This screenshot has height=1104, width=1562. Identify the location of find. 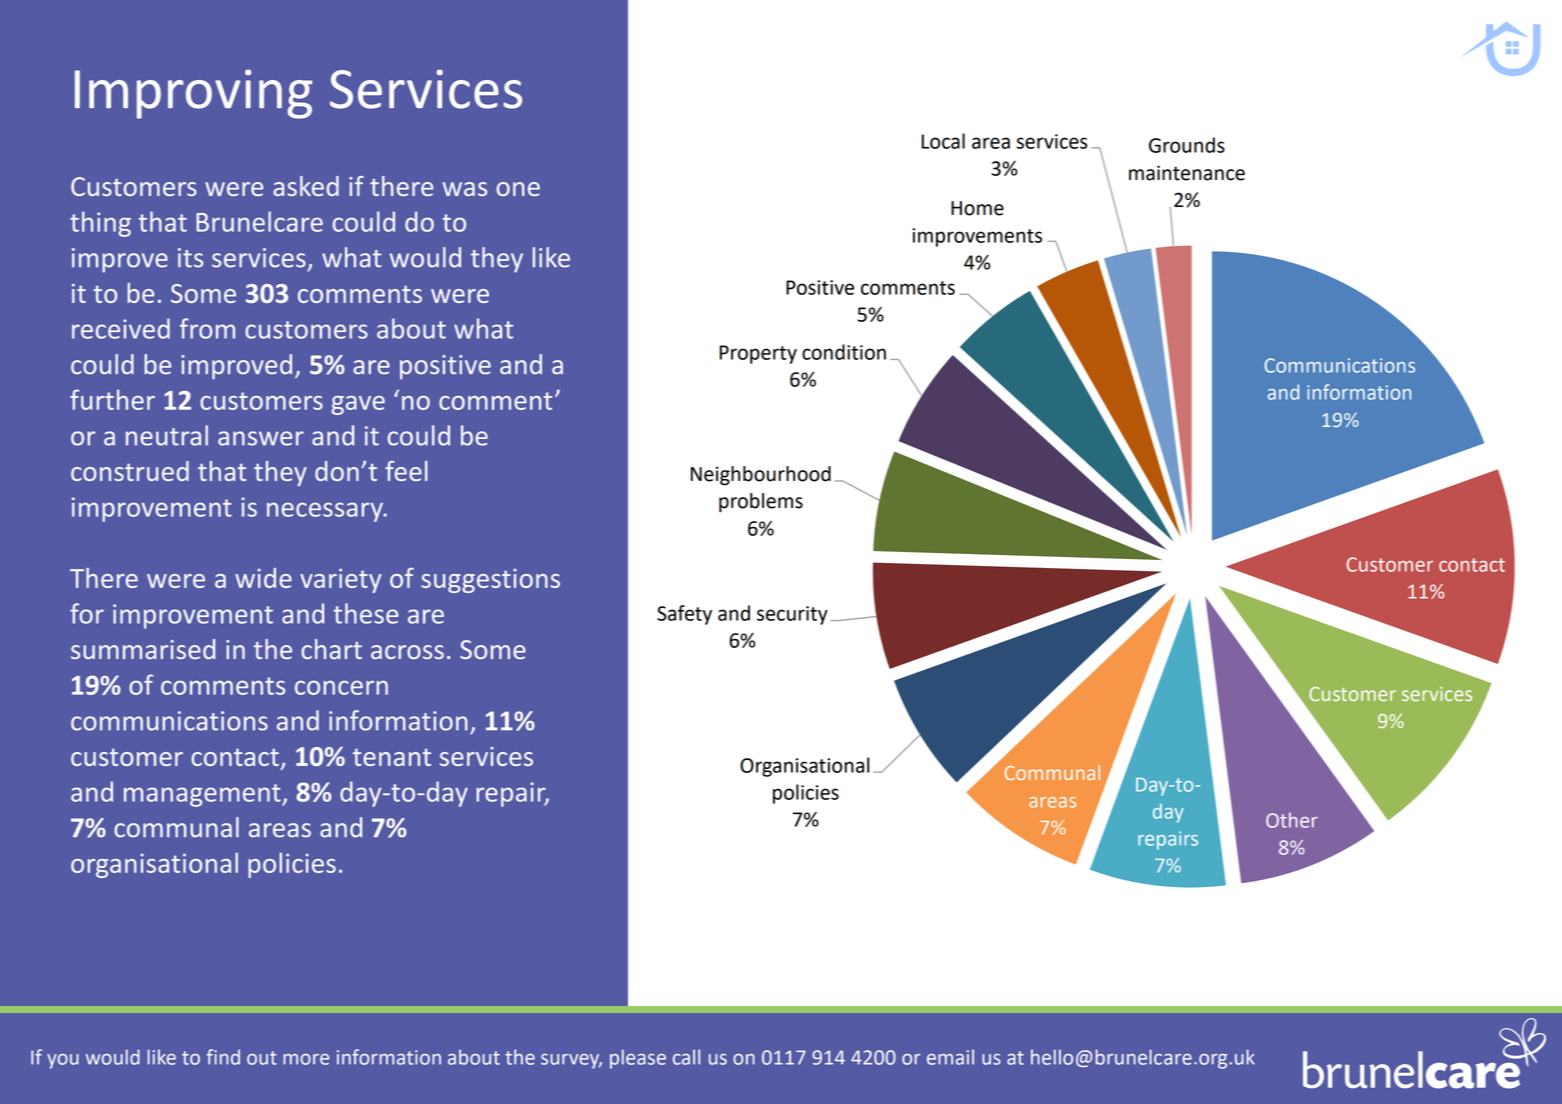
(223, 1057).
